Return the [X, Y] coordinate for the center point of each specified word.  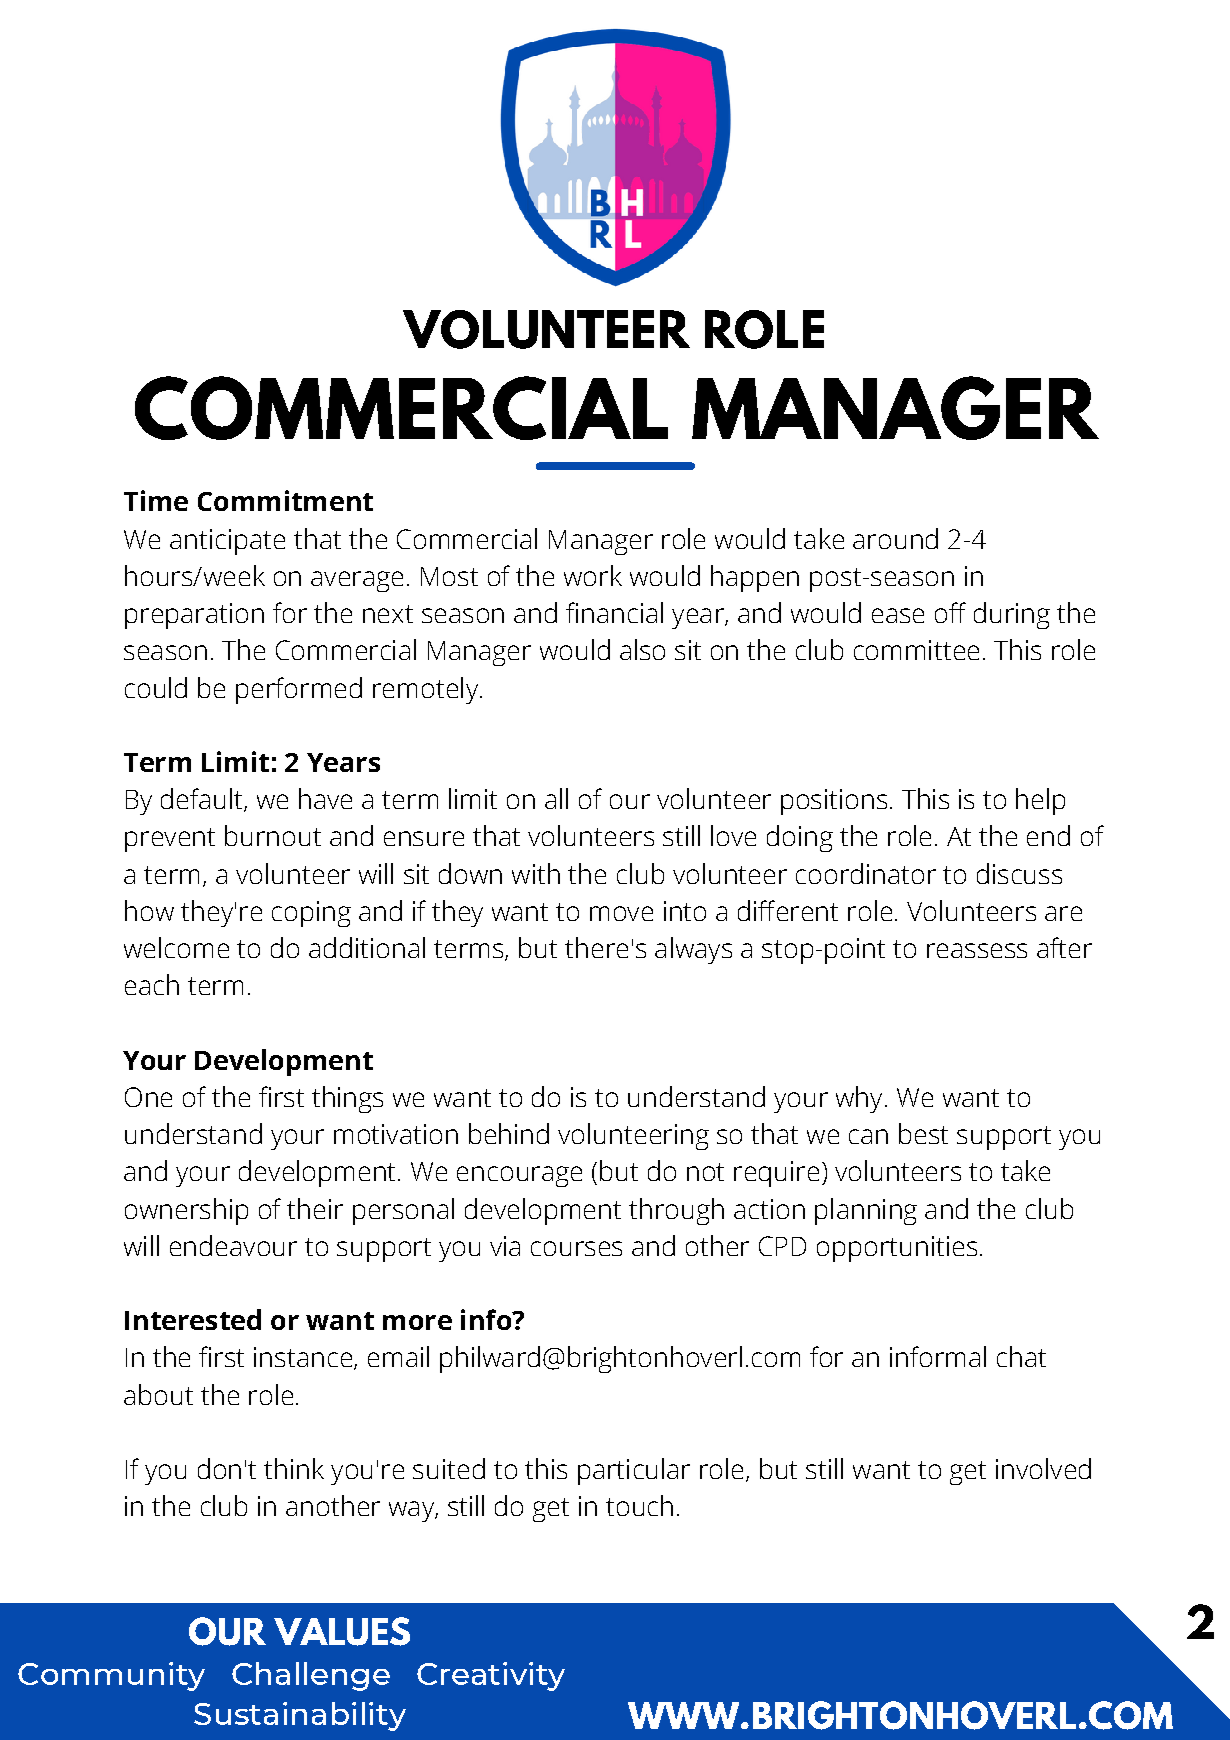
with [536, 873]
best [923, 1133]
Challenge [311, 1676]
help [1040, 801]
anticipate [227, 542]
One [148, 1097]
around [895, 538]
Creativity [491, 1676]
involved [1043, 1468]
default [203, 800]
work [593, 575]
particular [634, 1471]
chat [1021, 1356]
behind [509, 1133]
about [158, 1394]
